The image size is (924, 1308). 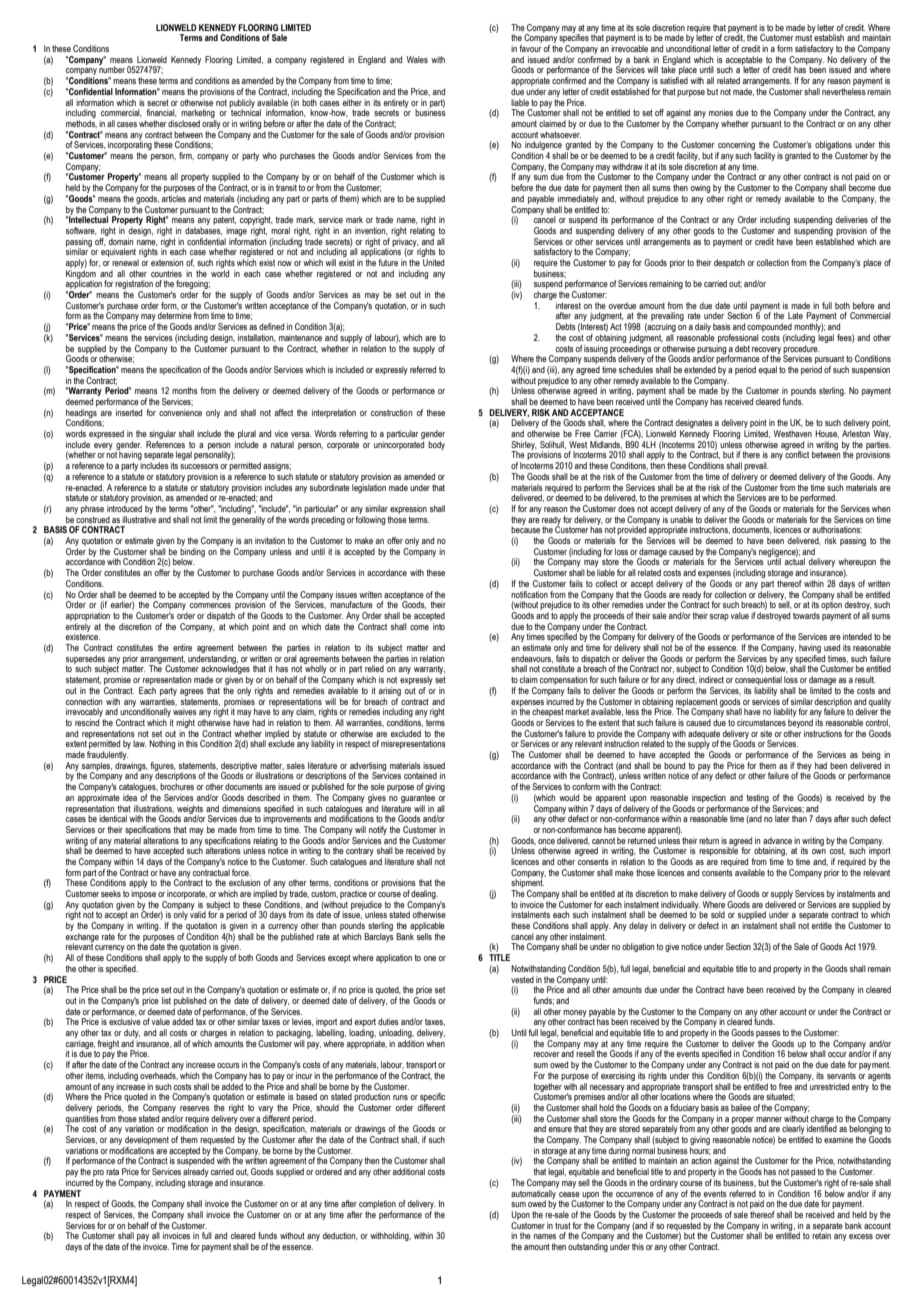 What do you see at coordinates (185, 390) in the screenshot?
I see `months` at bounding box center [185, 390].
